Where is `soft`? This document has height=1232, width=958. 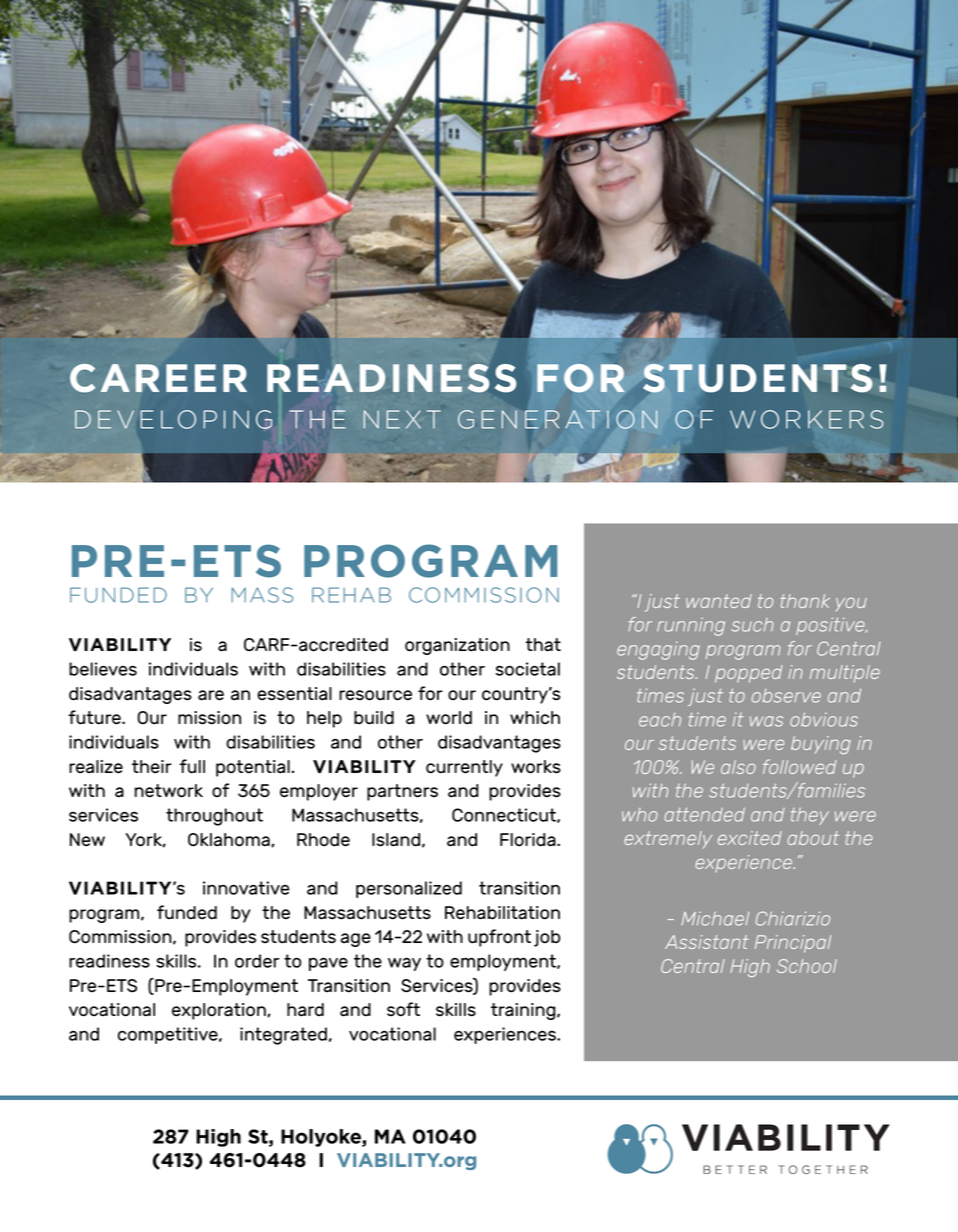
soft is located at coordinates (403, 1009).
